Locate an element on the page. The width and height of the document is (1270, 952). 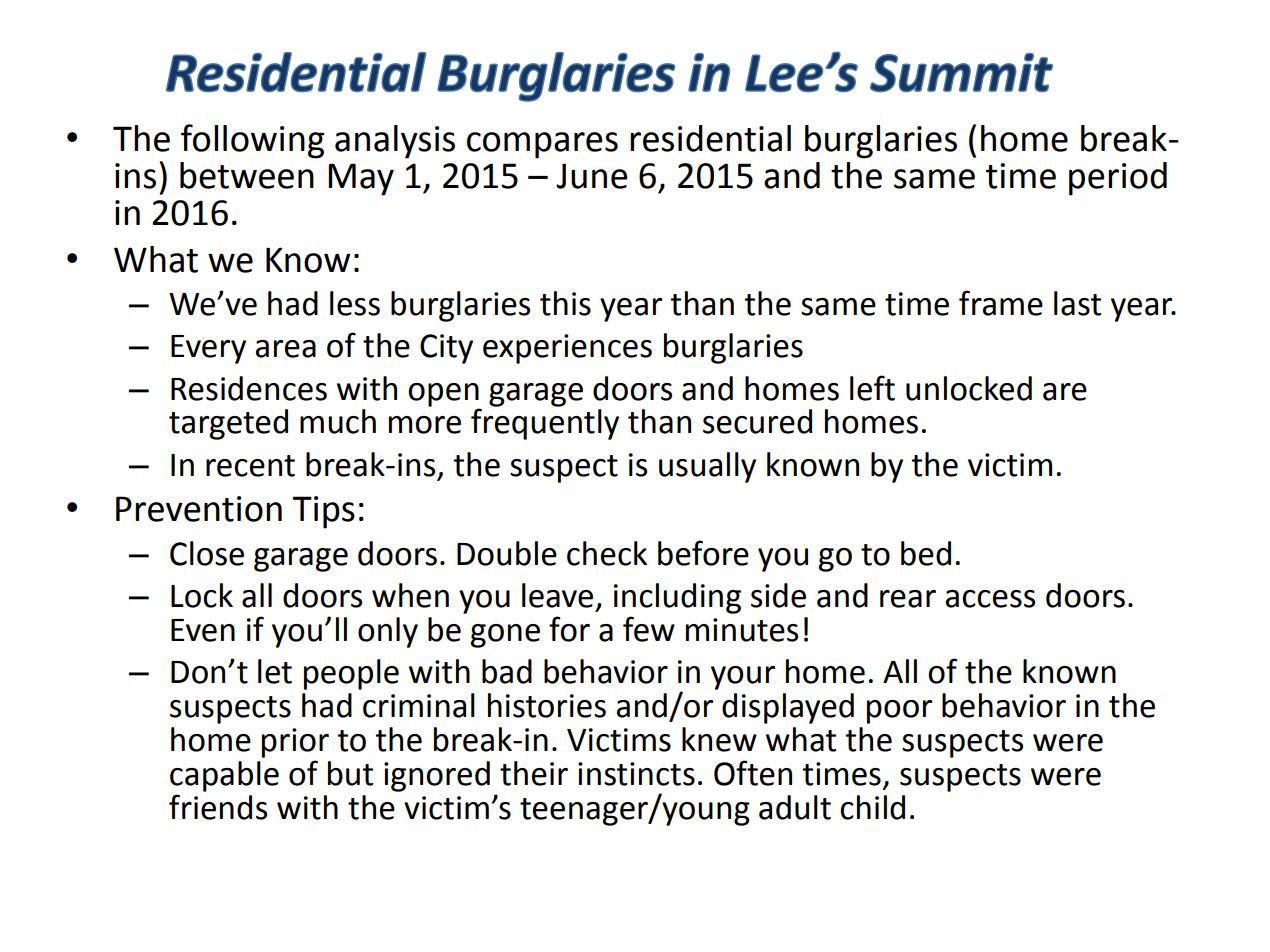
frame is located at coordinates (1001, 303).
